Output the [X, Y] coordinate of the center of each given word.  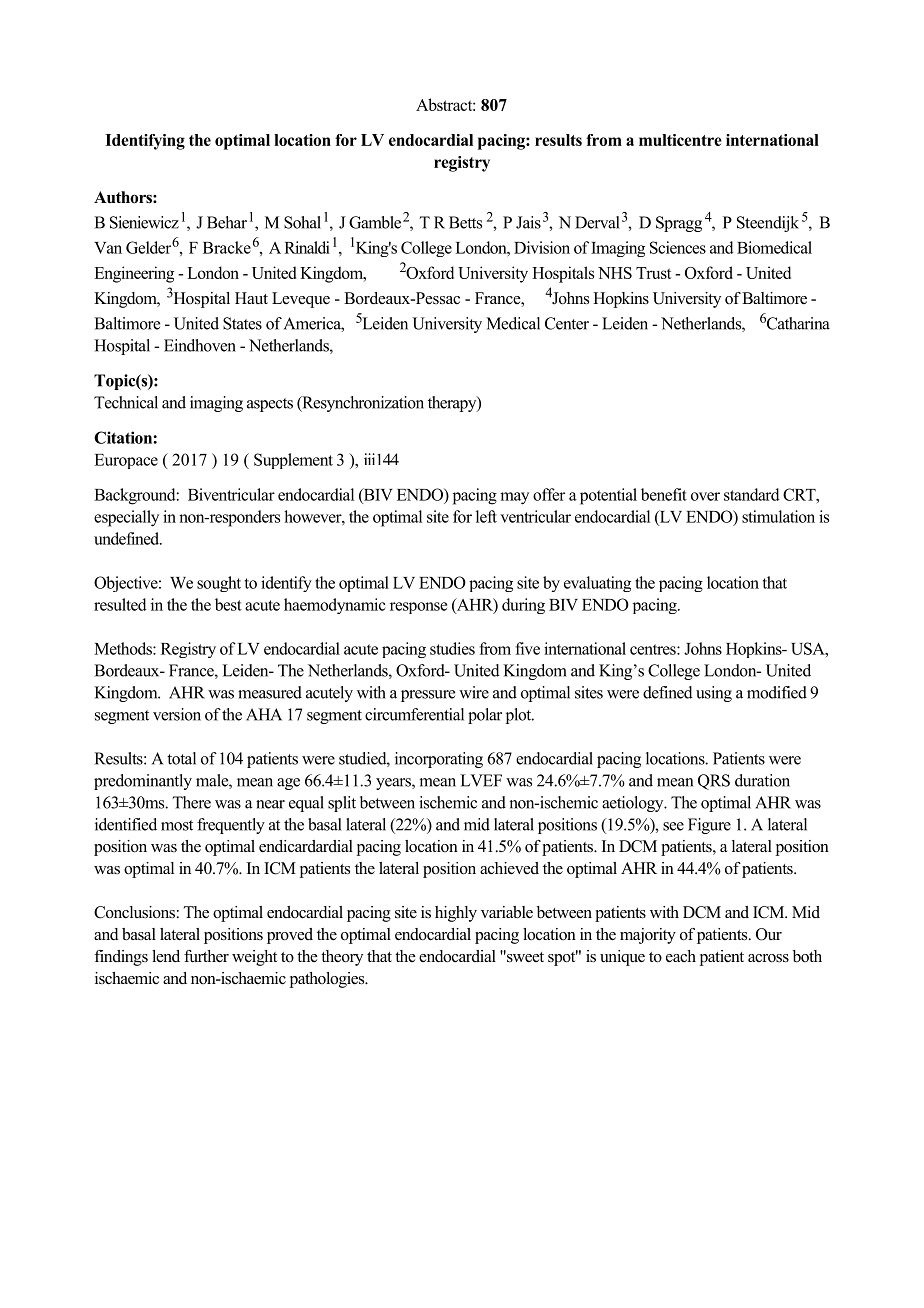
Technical [126, 402]
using [714, 694]
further [206, 956]
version [177, 714]
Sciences [678, 247]
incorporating [439, 760]
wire [474, 692]
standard [752, 494]
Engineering [134, 274]
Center [567, 323]
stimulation [778, 516]
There [192, 802]
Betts [465, 222]
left [486, 516]
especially [126, 518]
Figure [709, 826]
